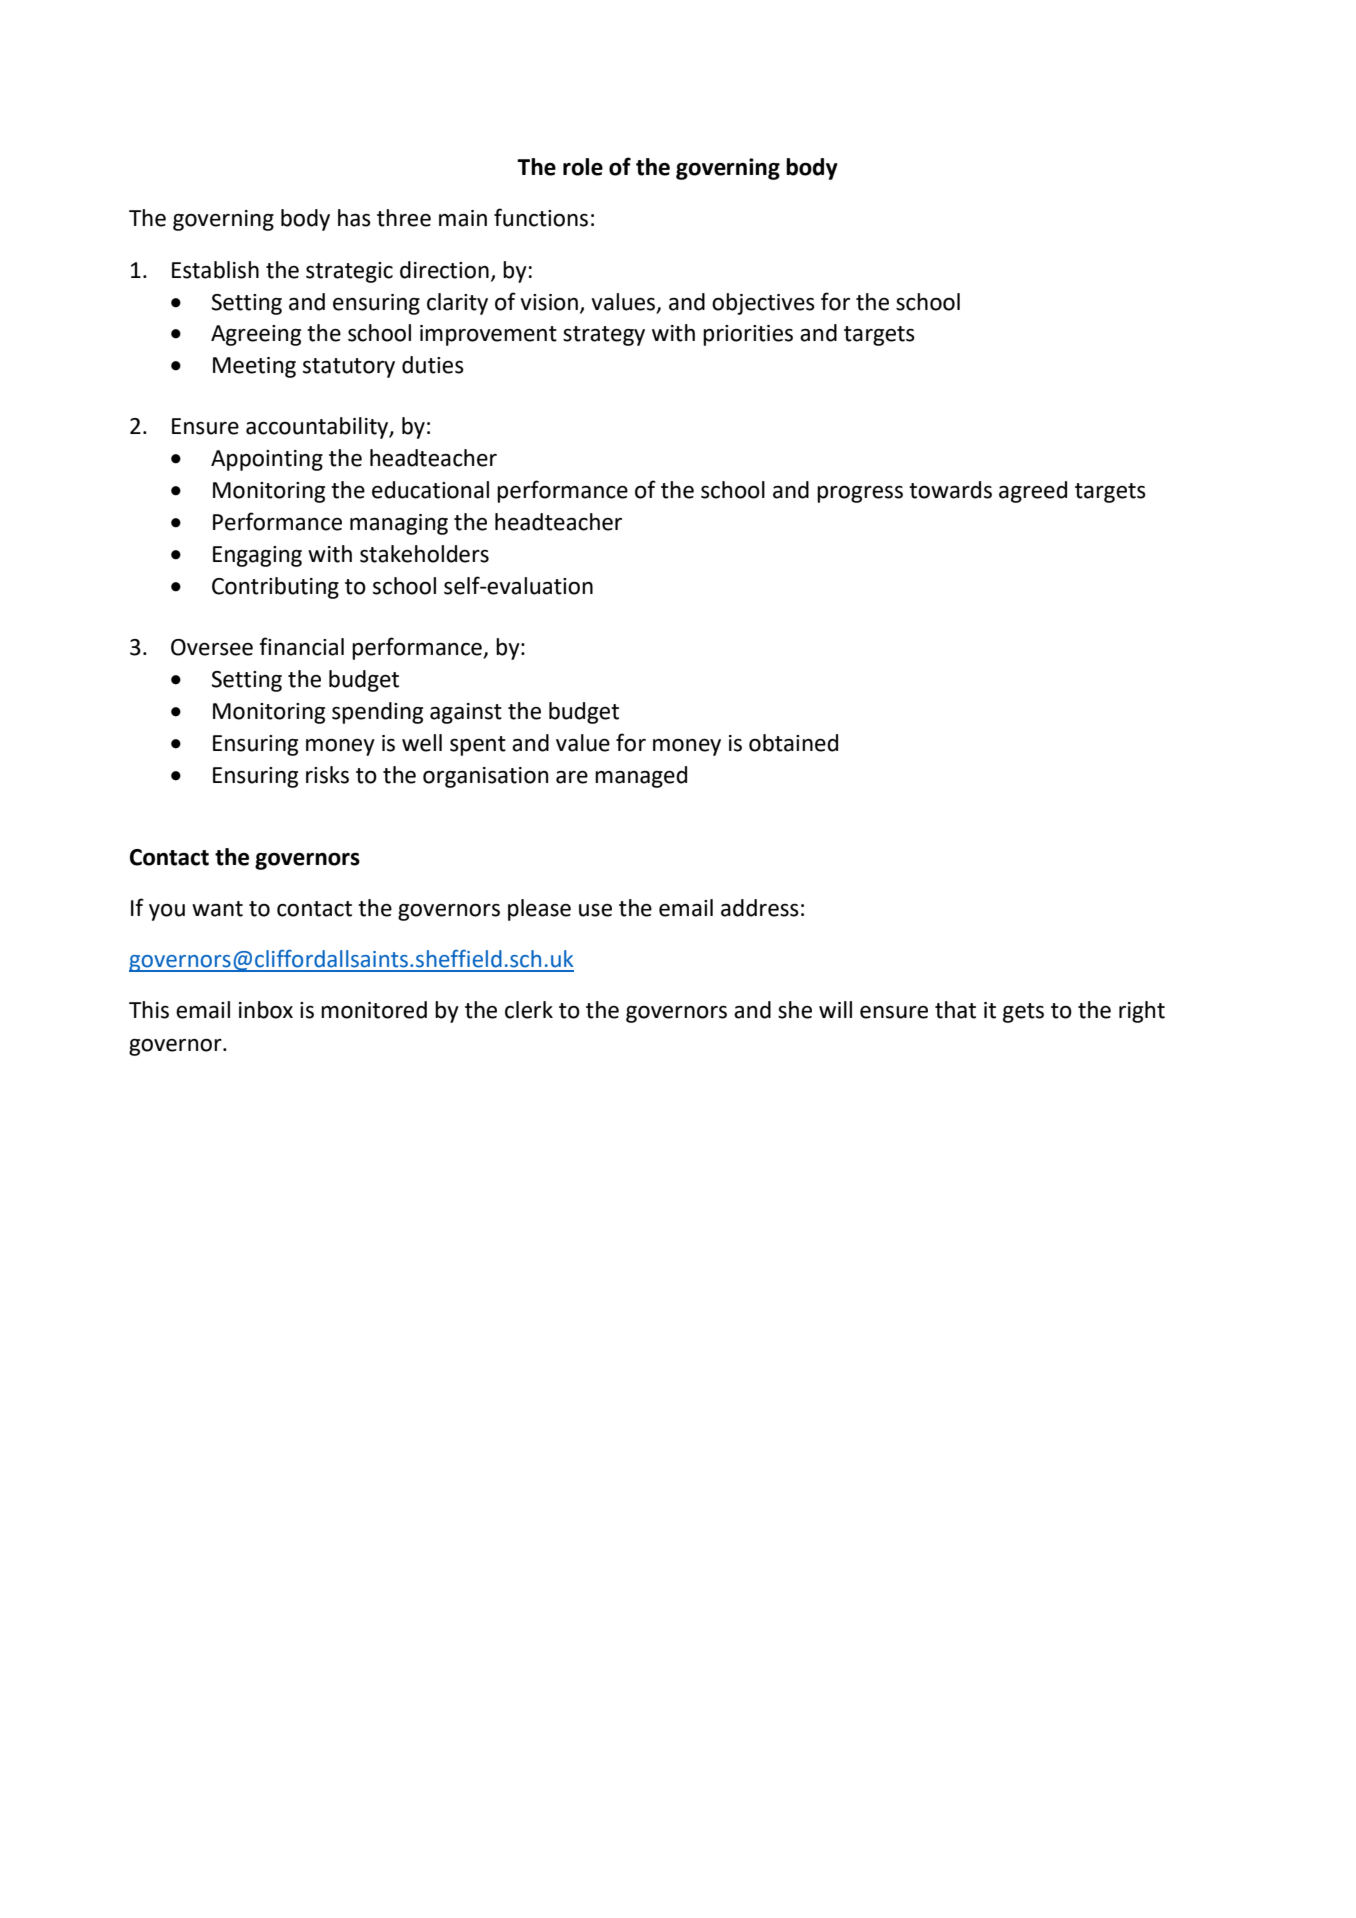  Describe the element at coordinates (266, 1010) in the screenshot. I see `inbox` at that location.
